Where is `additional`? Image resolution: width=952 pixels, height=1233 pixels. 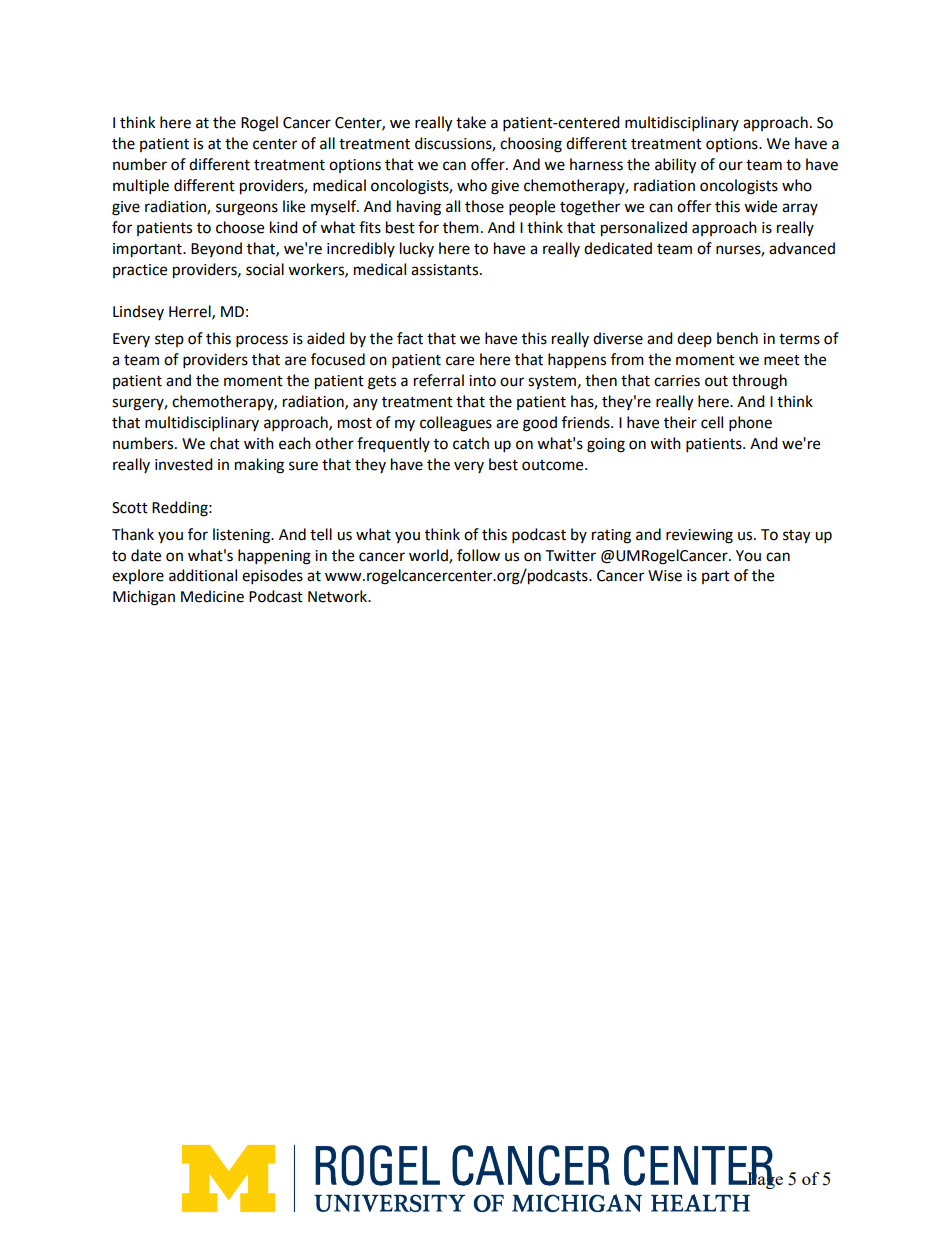 additional is located at coordinates (203, 575).
